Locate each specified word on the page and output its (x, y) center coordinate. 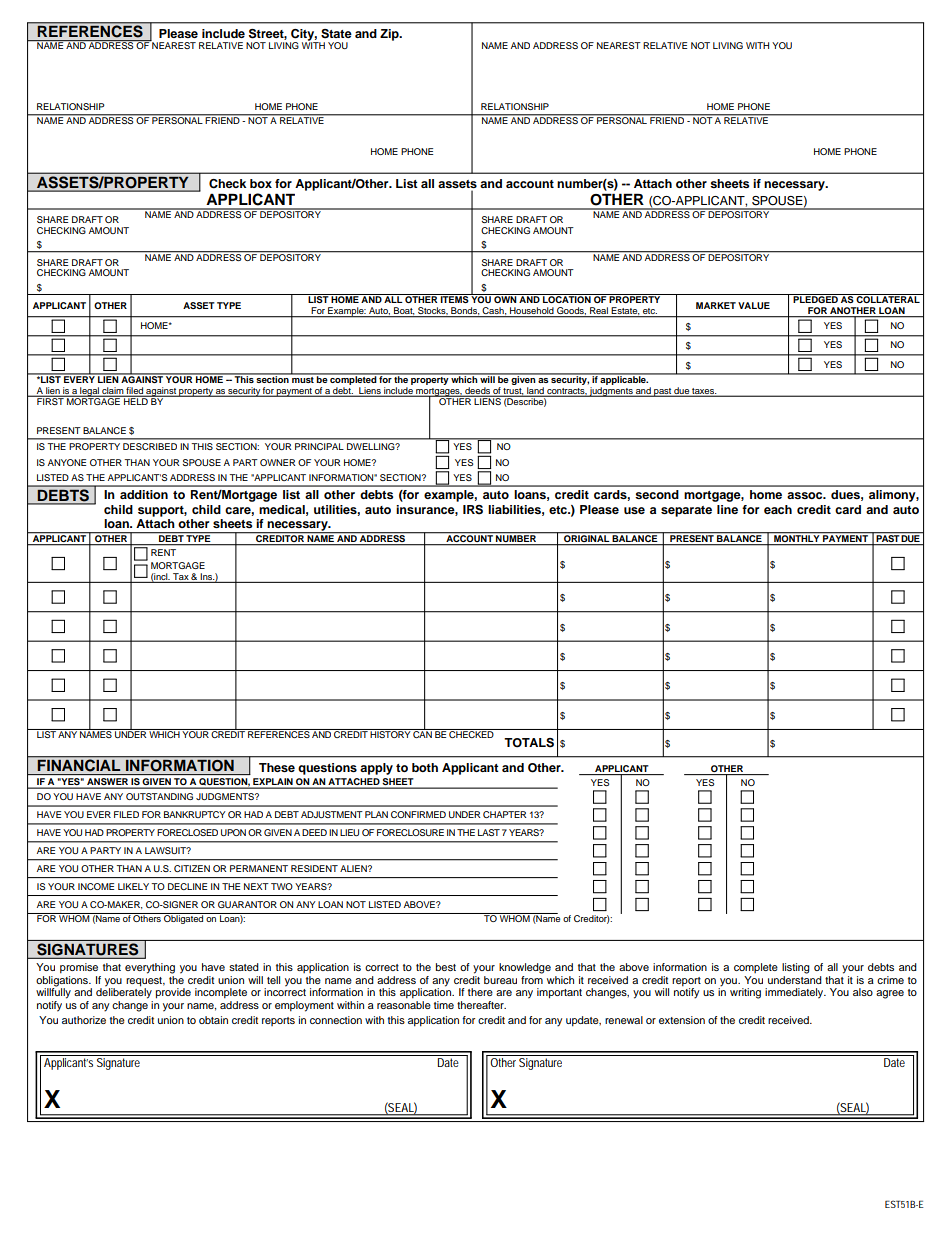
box (261, 183)
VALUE (754, 305)
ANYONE (67, 462)
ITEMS (455, 298)
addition (144, 494)
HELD (136, 400)
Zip (390, 35)
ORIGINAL (587, 540)
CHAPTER (505, 814)
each (778, 509)
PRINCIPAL (319, 446)
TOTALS (529, 743)
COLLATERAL (888, 298)
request (145, 982)
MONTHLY (797, 540)
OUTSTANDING (159, 796)
